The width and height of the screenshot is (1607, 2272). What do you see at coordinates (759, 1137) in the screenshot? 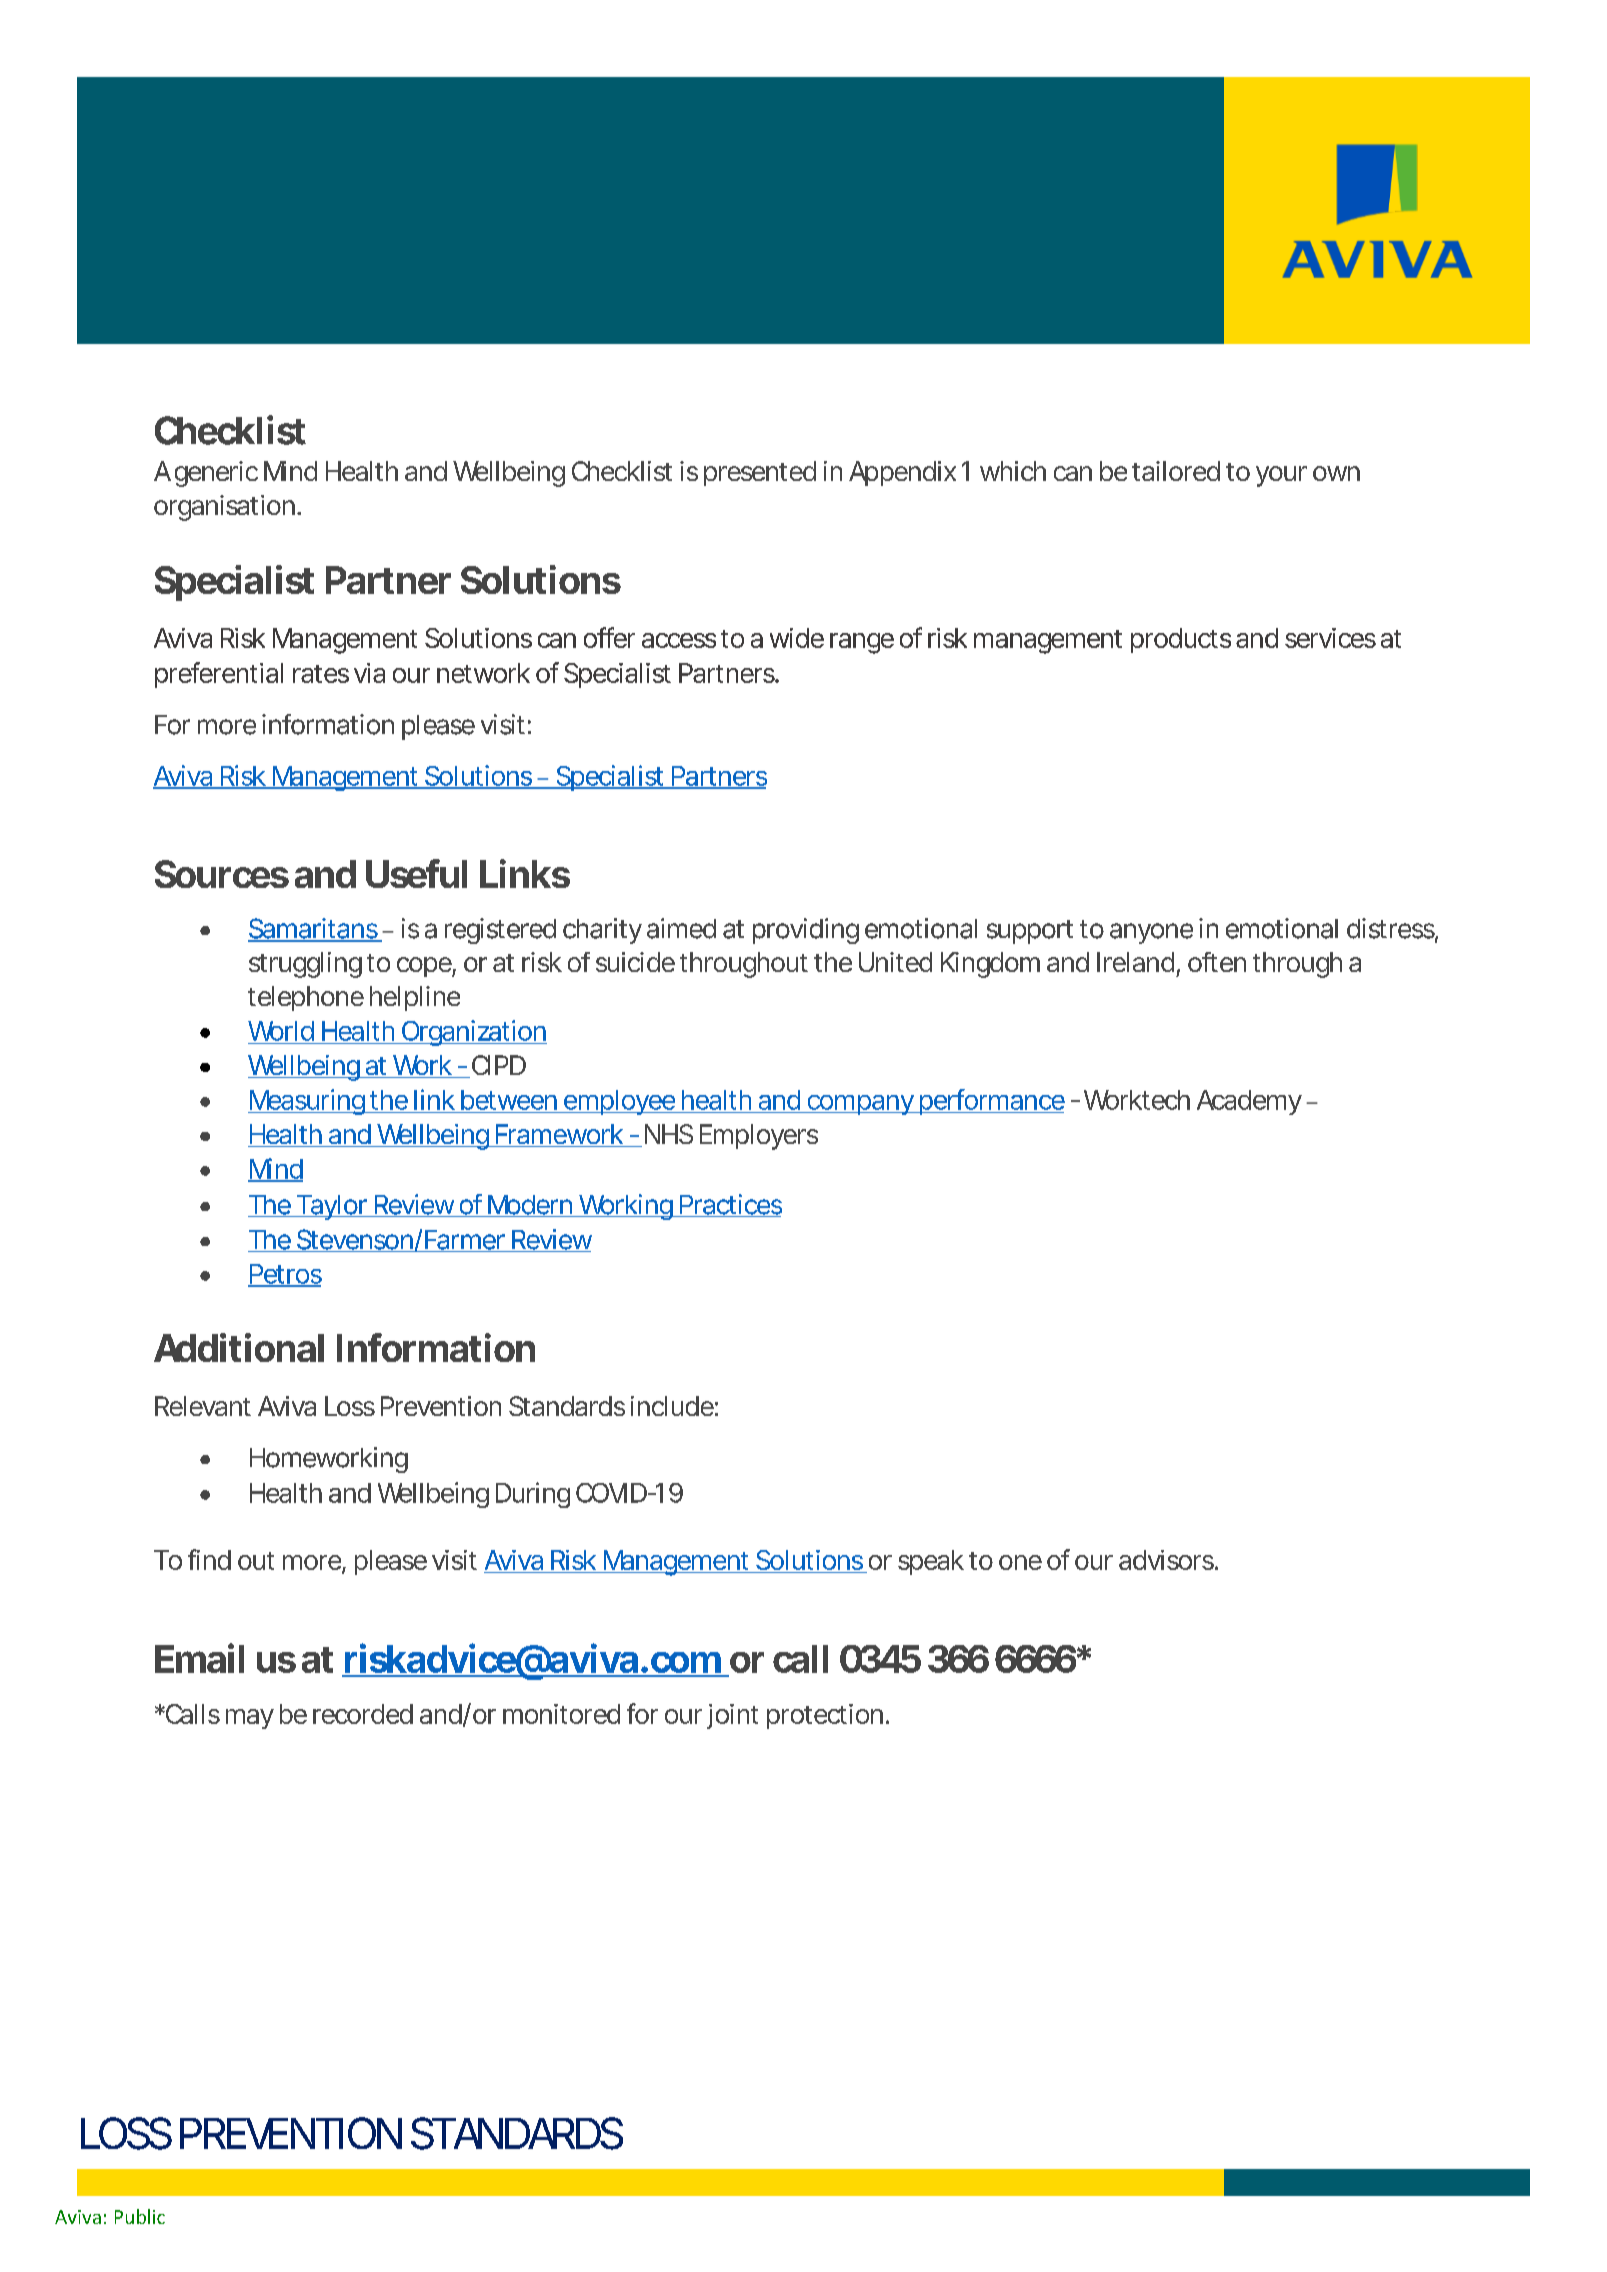
I see `Employers` at bounding box center [759, 1137].
